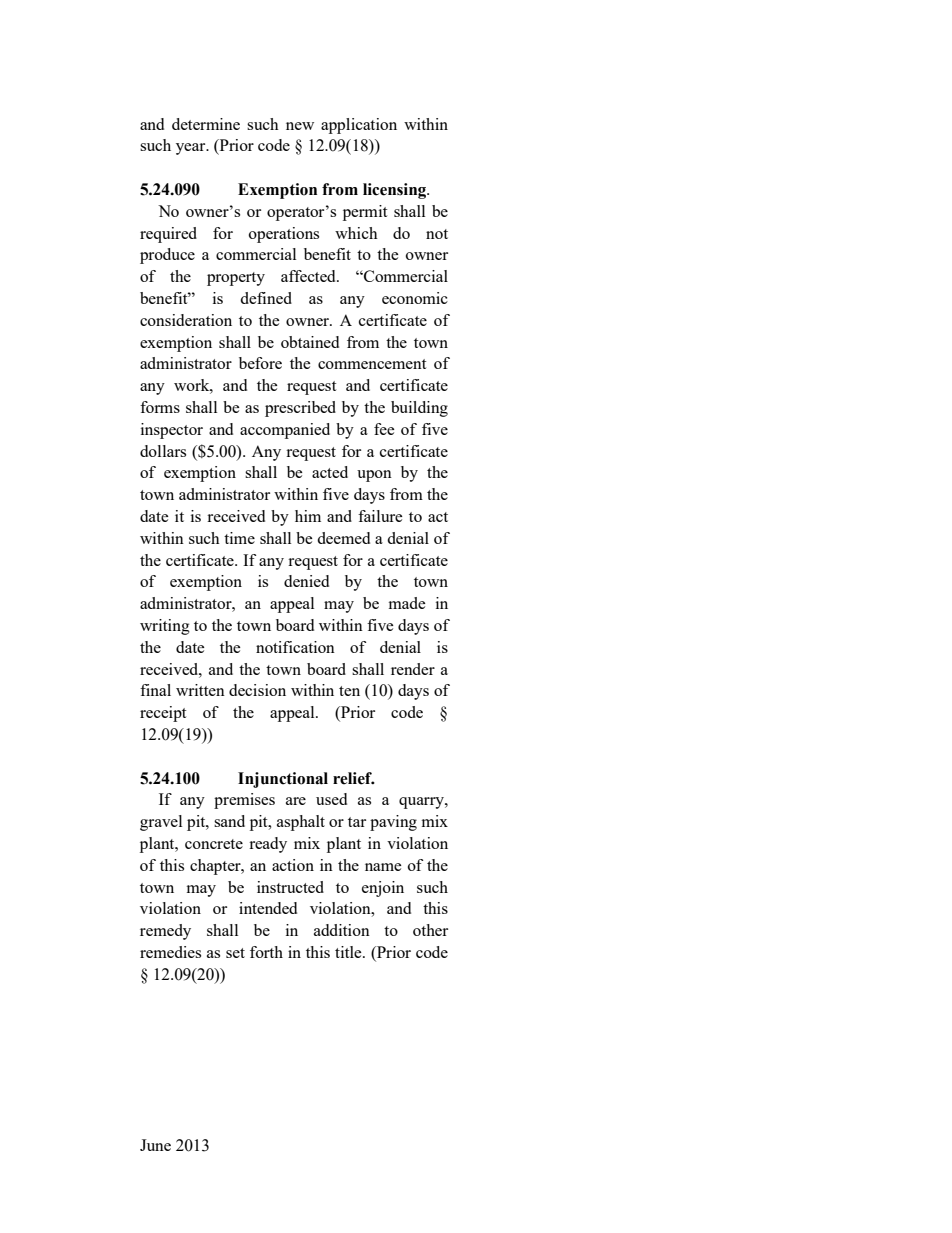  Describe the element at coordinates (214, 844) in the screenshot. I see `concrete` at that location.
